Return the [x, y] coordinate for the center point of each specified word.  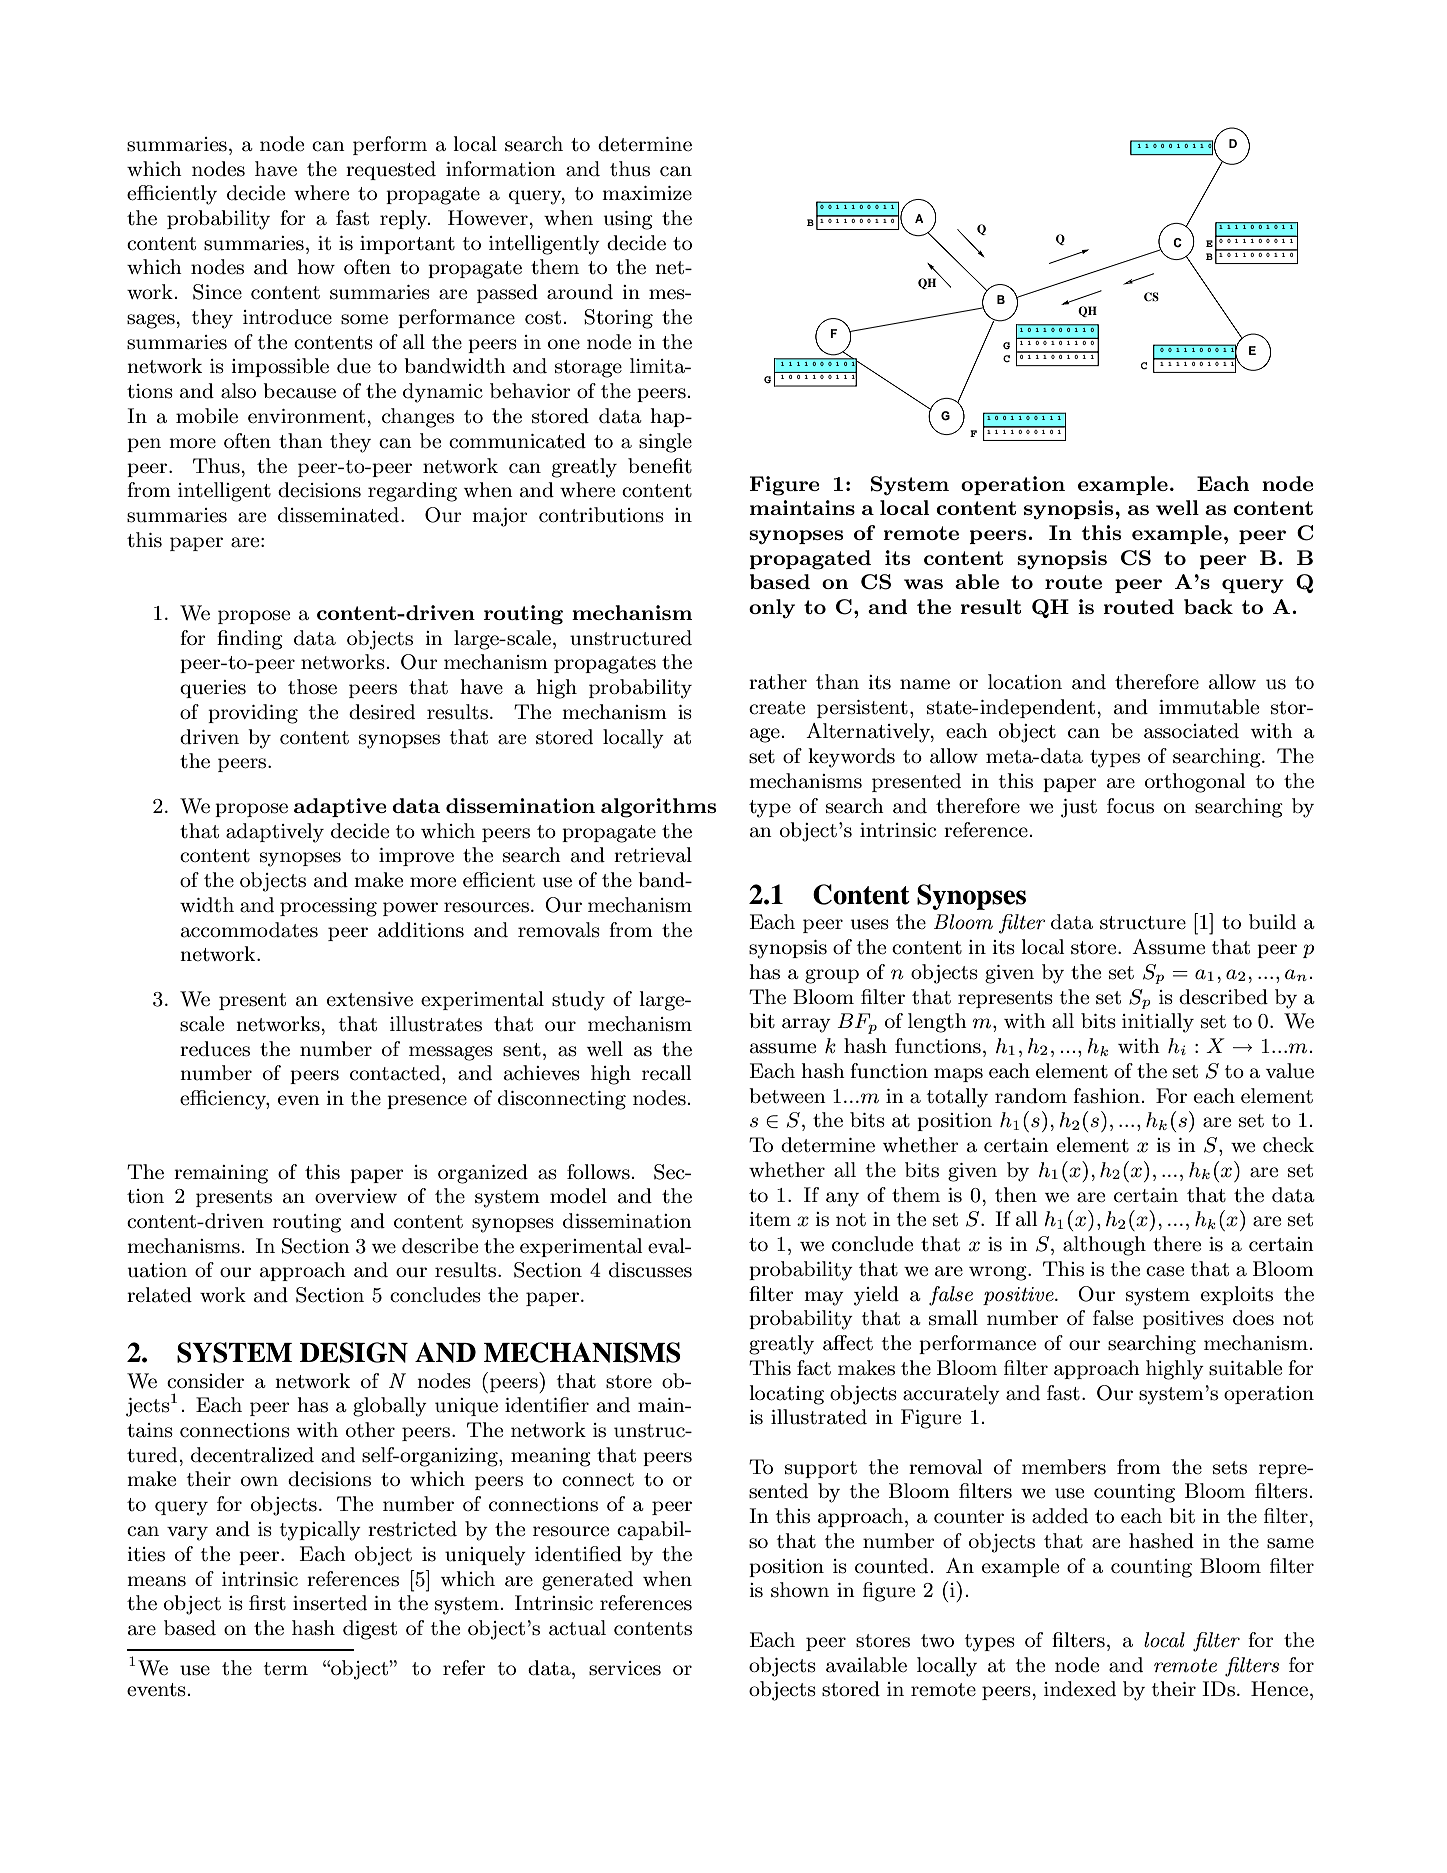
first [267, 1603]
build [1272, 922]
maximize [647, 193]
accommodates [249, 930]
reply [405, 220]
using [628, 220]
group [832, 976]
